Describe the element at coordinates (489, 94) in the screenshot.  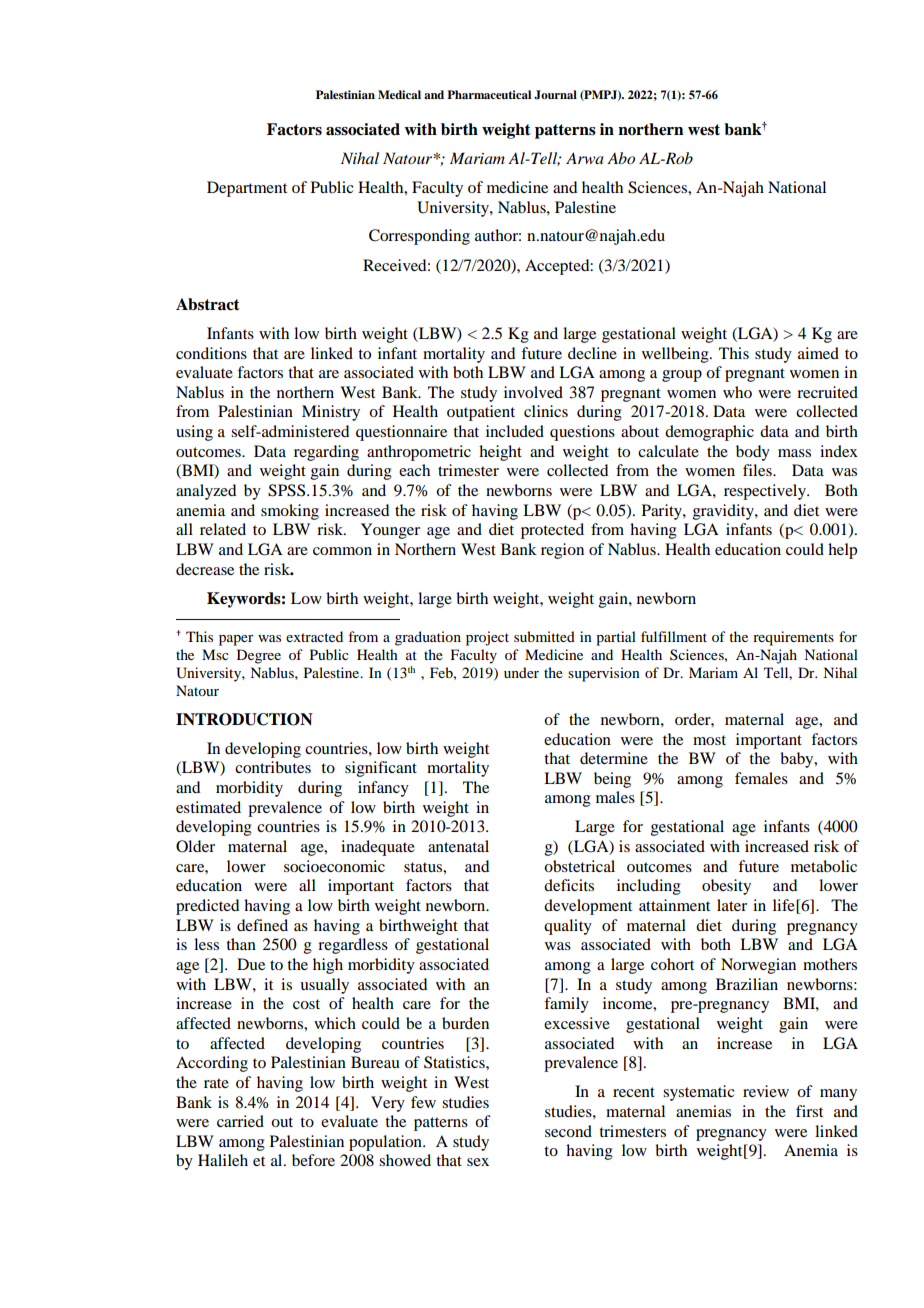
I see `Pharmaceutical` at that location.
